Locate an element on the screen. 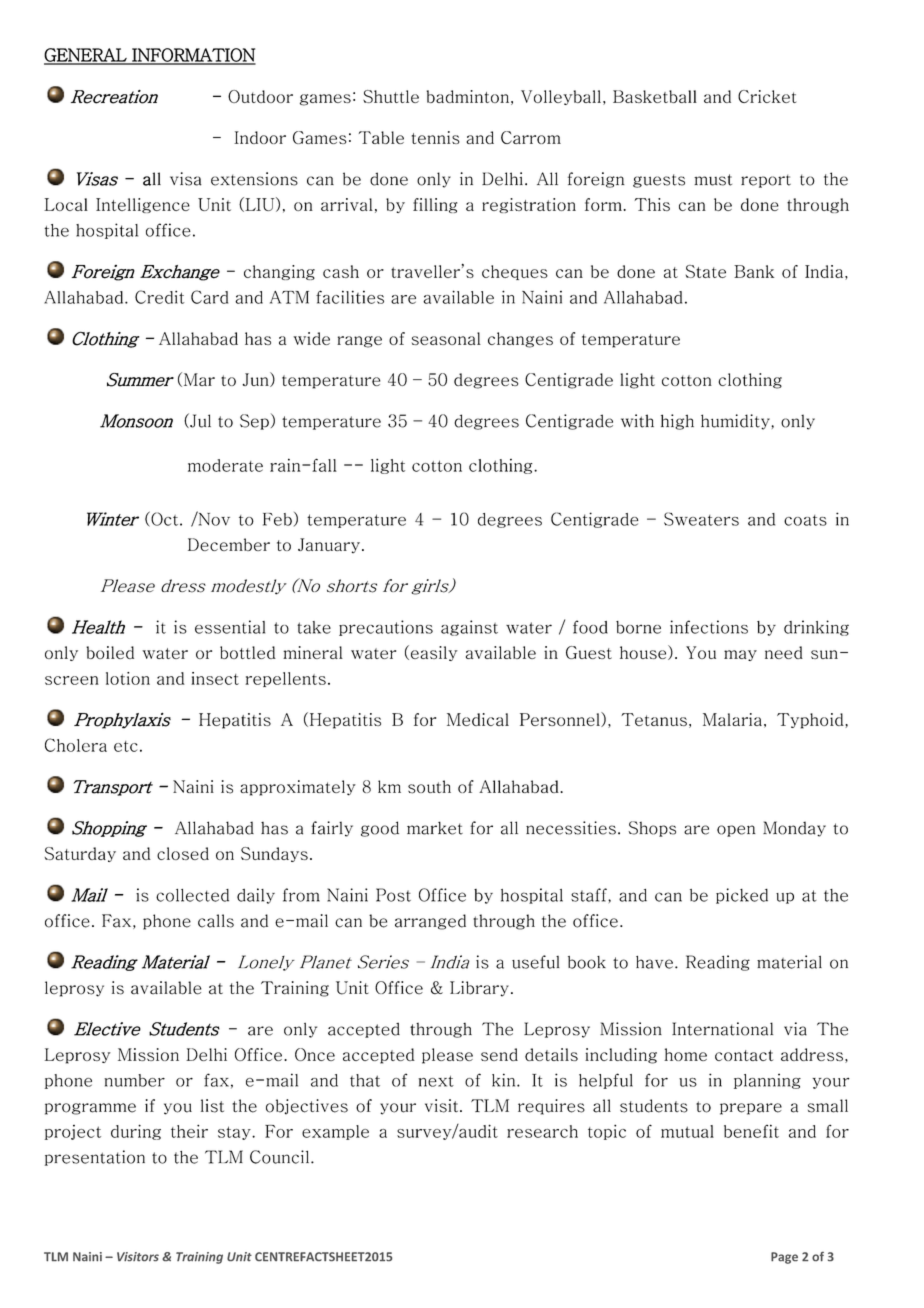 This screenshot has width=924, height=1308. Malaria is located at coordinates (732, 719).
